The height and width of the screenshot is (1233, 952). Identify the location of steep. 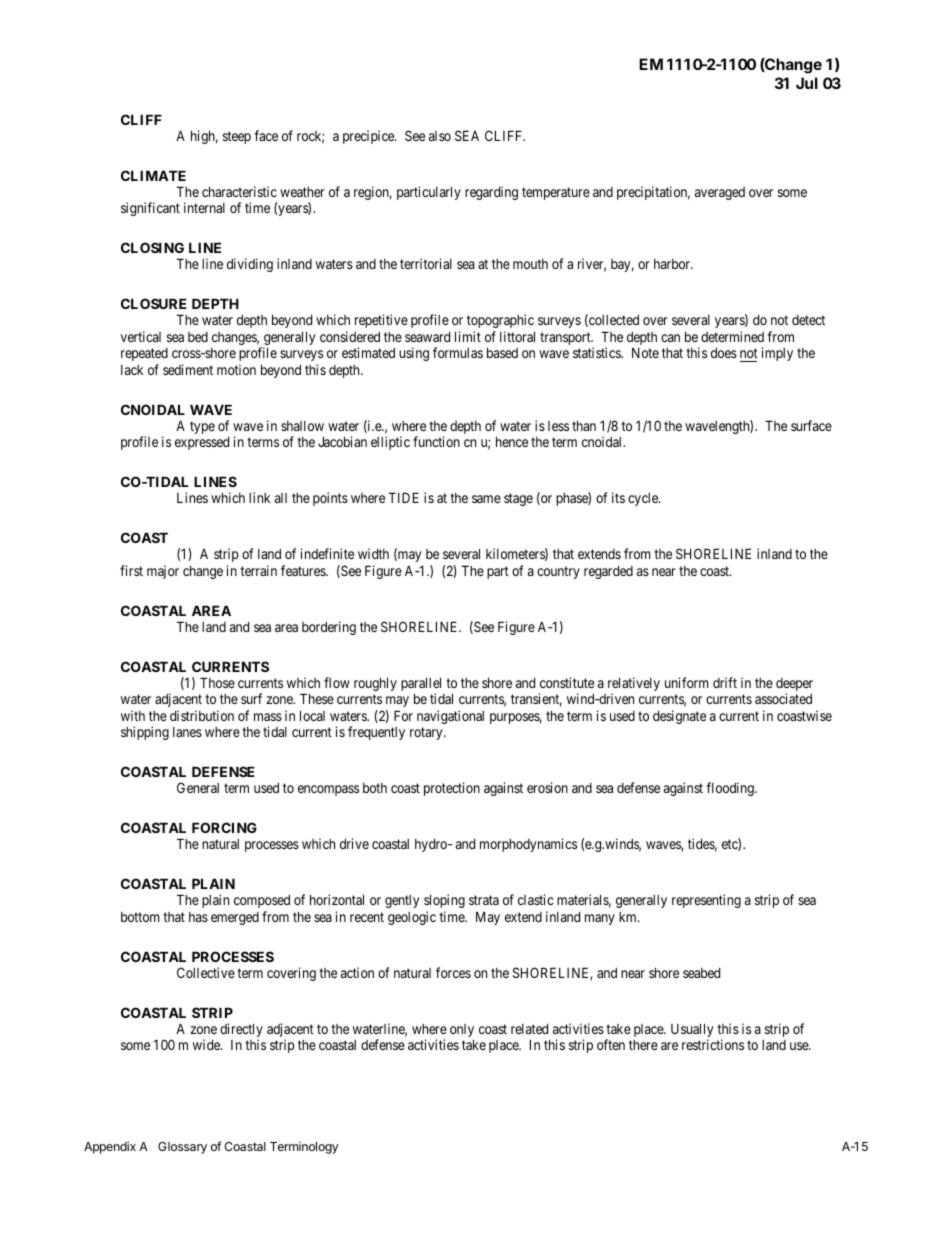
(237, 137).
